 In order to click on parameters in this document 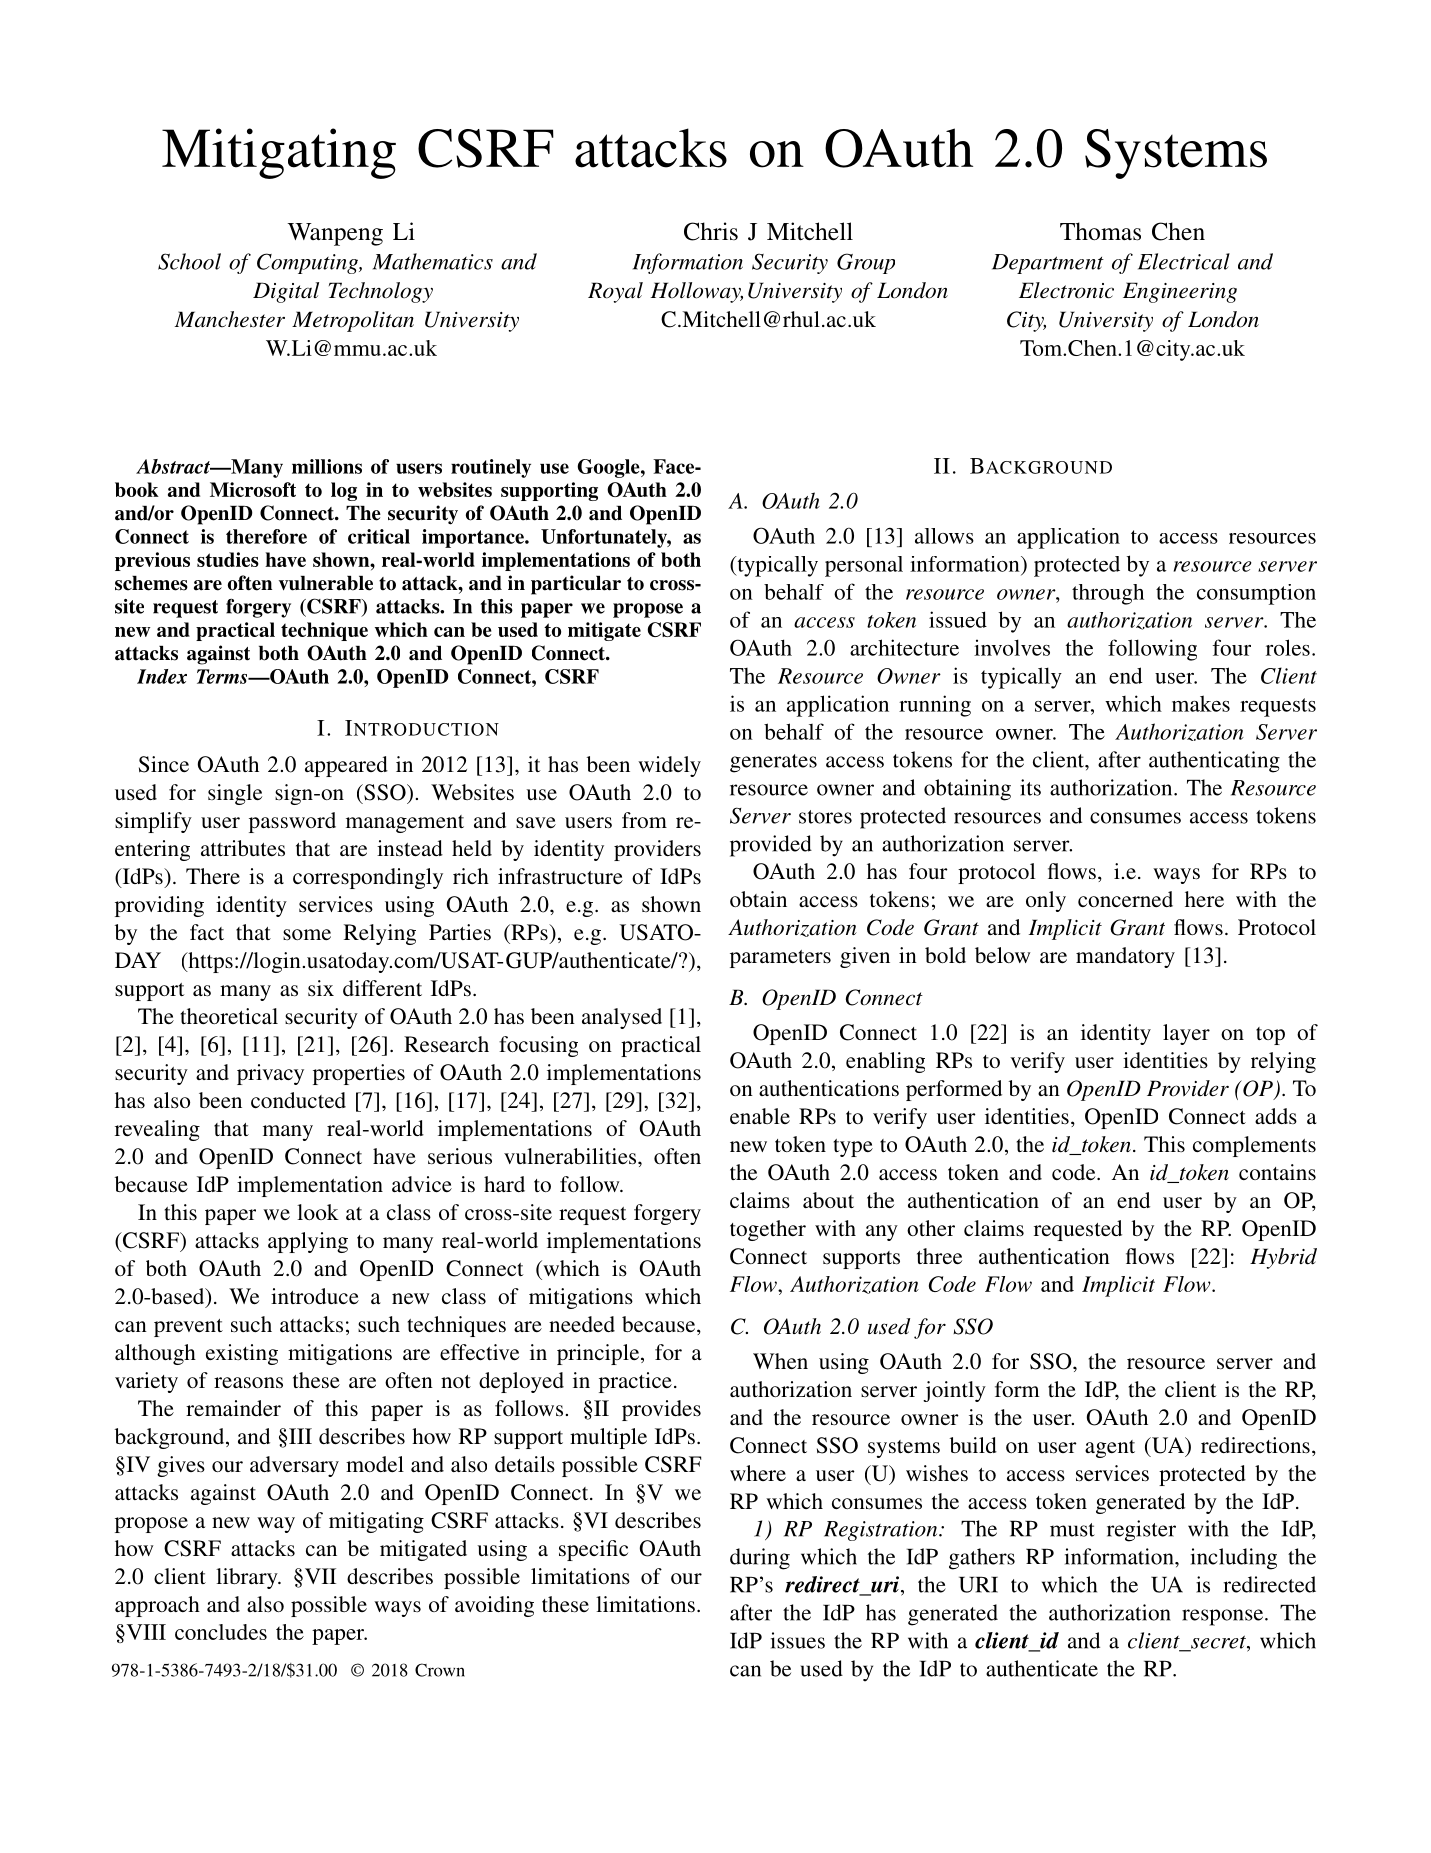, I will do `click(780, 959)`.
